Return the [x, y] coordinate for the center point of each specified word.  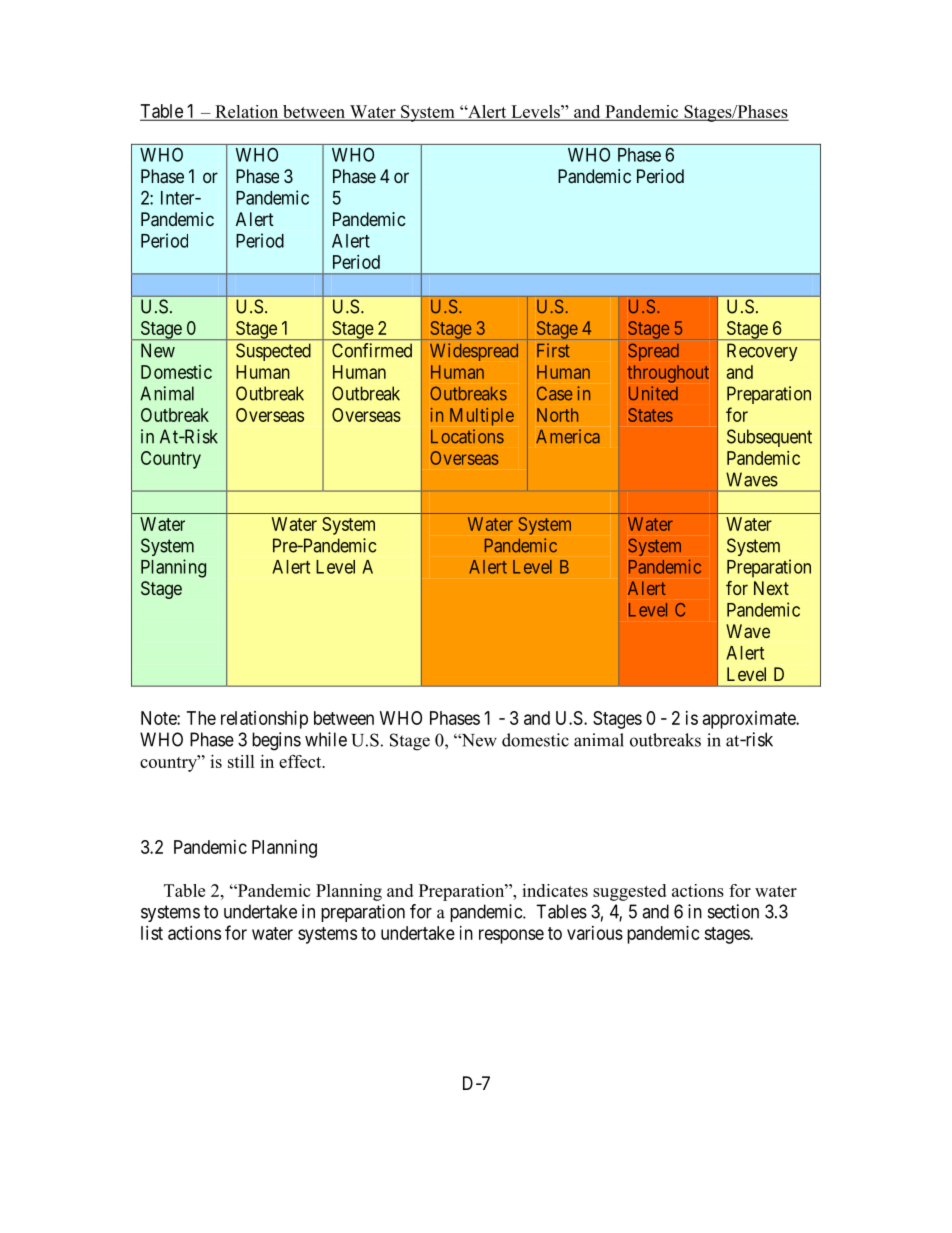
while [326, 739]
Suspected [273, 352]
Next [771, 588]
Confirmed [372, 350]
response [511, 936]
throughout [668, 374]
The [201, 718]
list [152, 933]
